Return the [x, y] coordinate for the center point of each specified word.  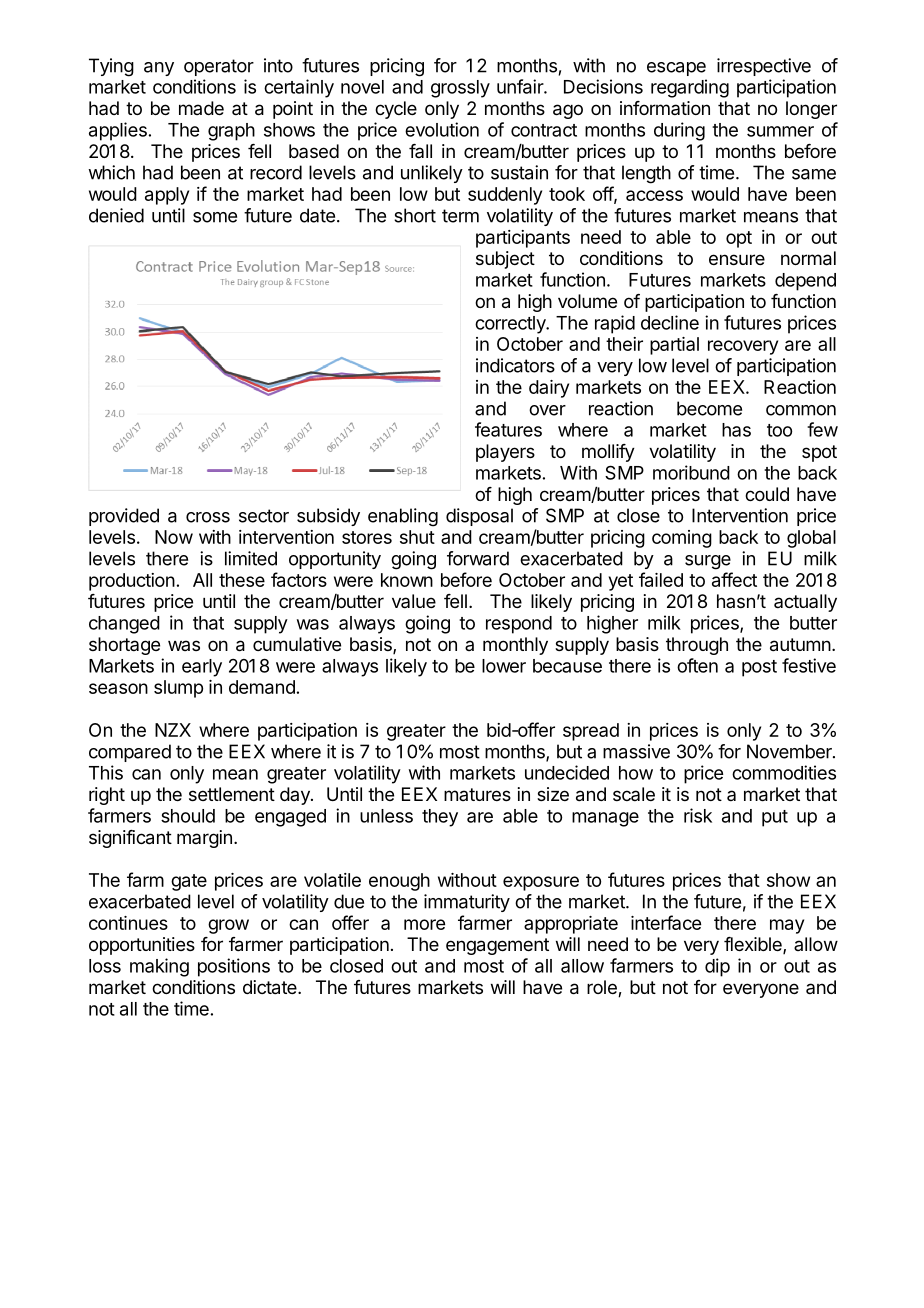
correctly [511, 325]
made [201, 108]
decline [670, 322]
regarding [690, 88]
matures [477, 794]
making [159, 967]
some [215, 217]
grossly [460, 89]
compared [130, 753]
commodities [784, 772]
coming [682, 539]
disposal [479, 517]
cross [208, 517]
